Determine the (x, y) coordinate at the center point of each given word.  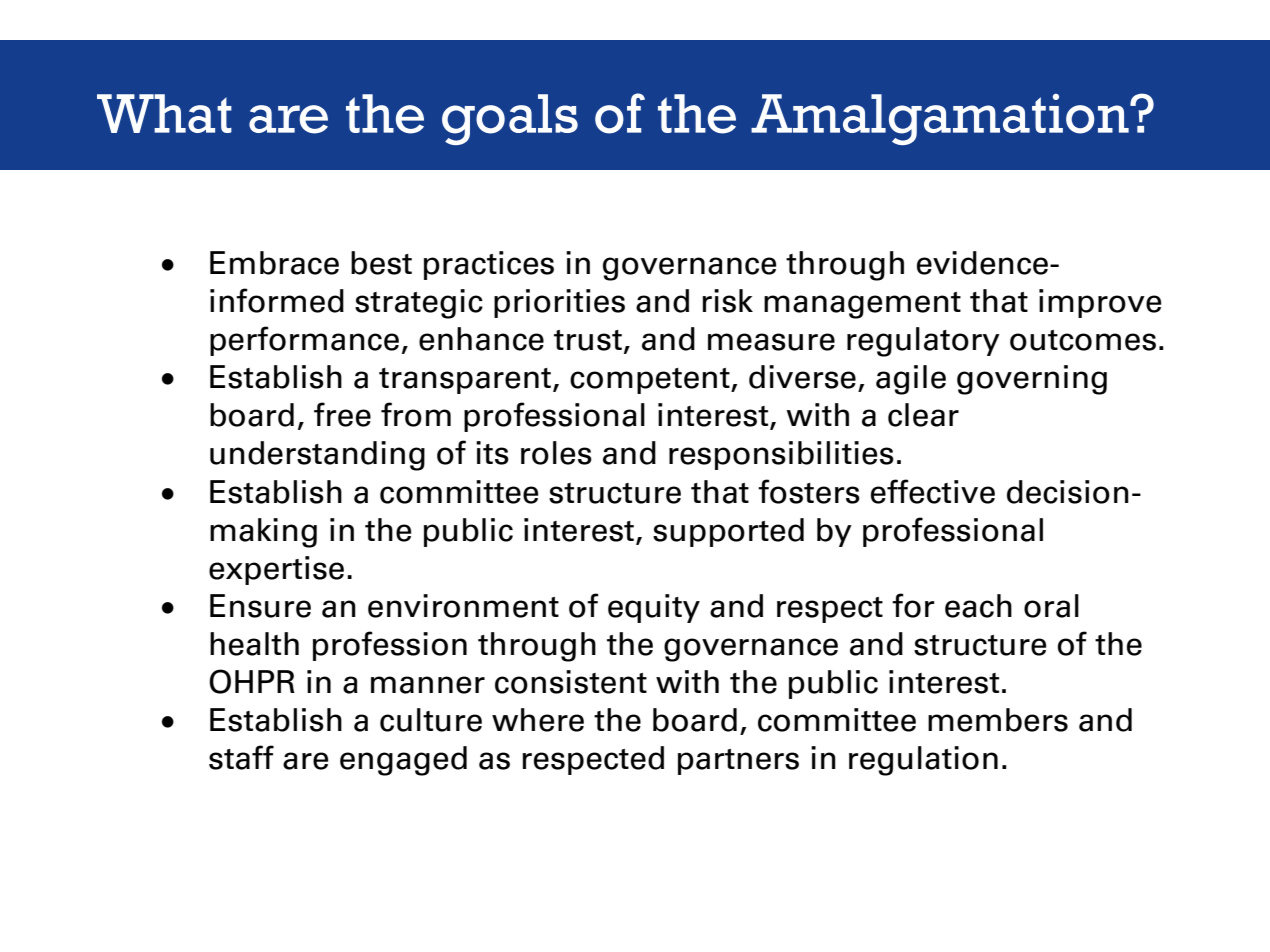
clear (923, 415)
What (164, 113)
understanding (317, 456)
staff (241, 757)
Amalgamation (941, 119)
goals (510, 119)
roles (556, 453)
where (538, 720)
